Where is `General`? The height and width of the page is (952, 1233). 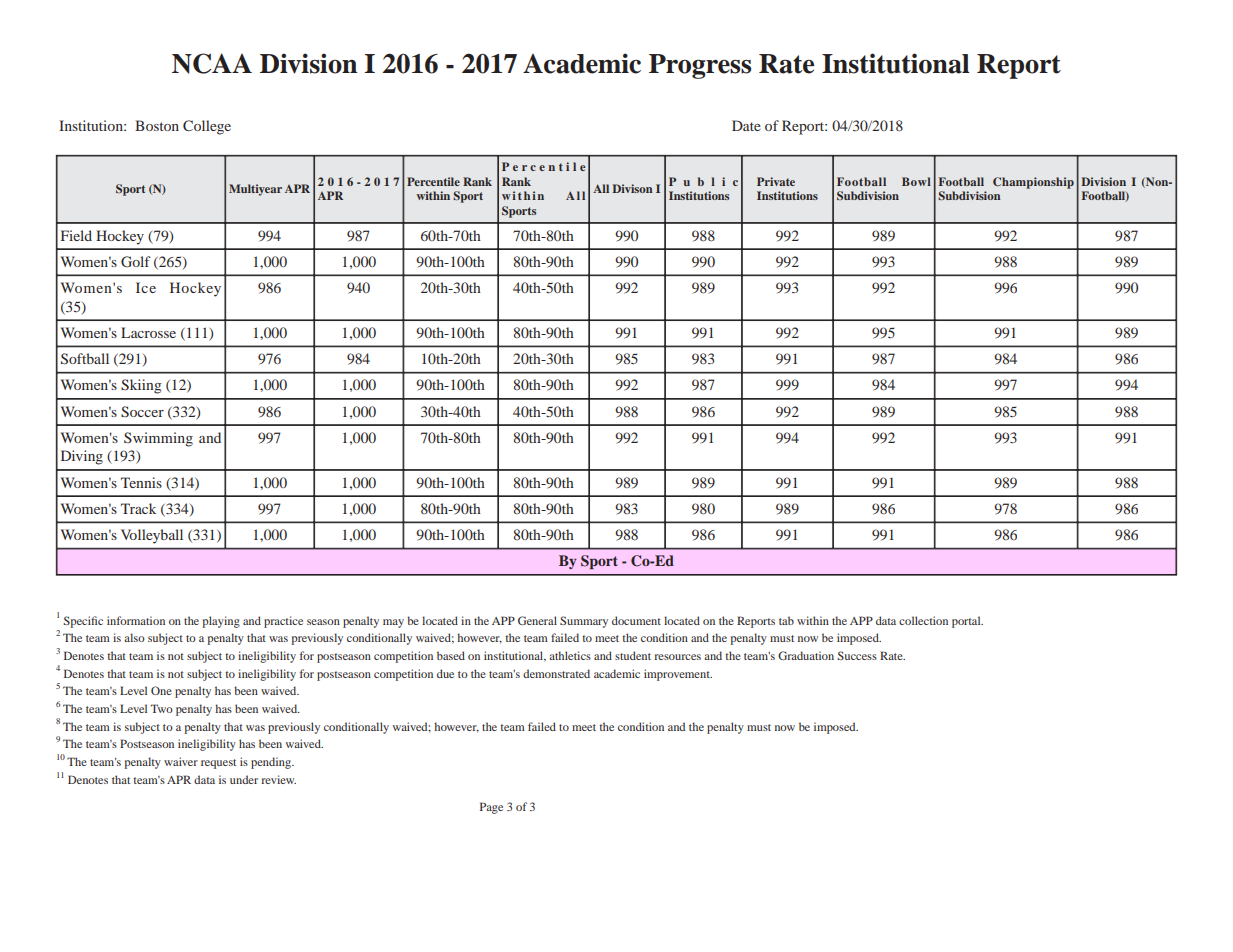
General is located at coordinates (537, 620).
